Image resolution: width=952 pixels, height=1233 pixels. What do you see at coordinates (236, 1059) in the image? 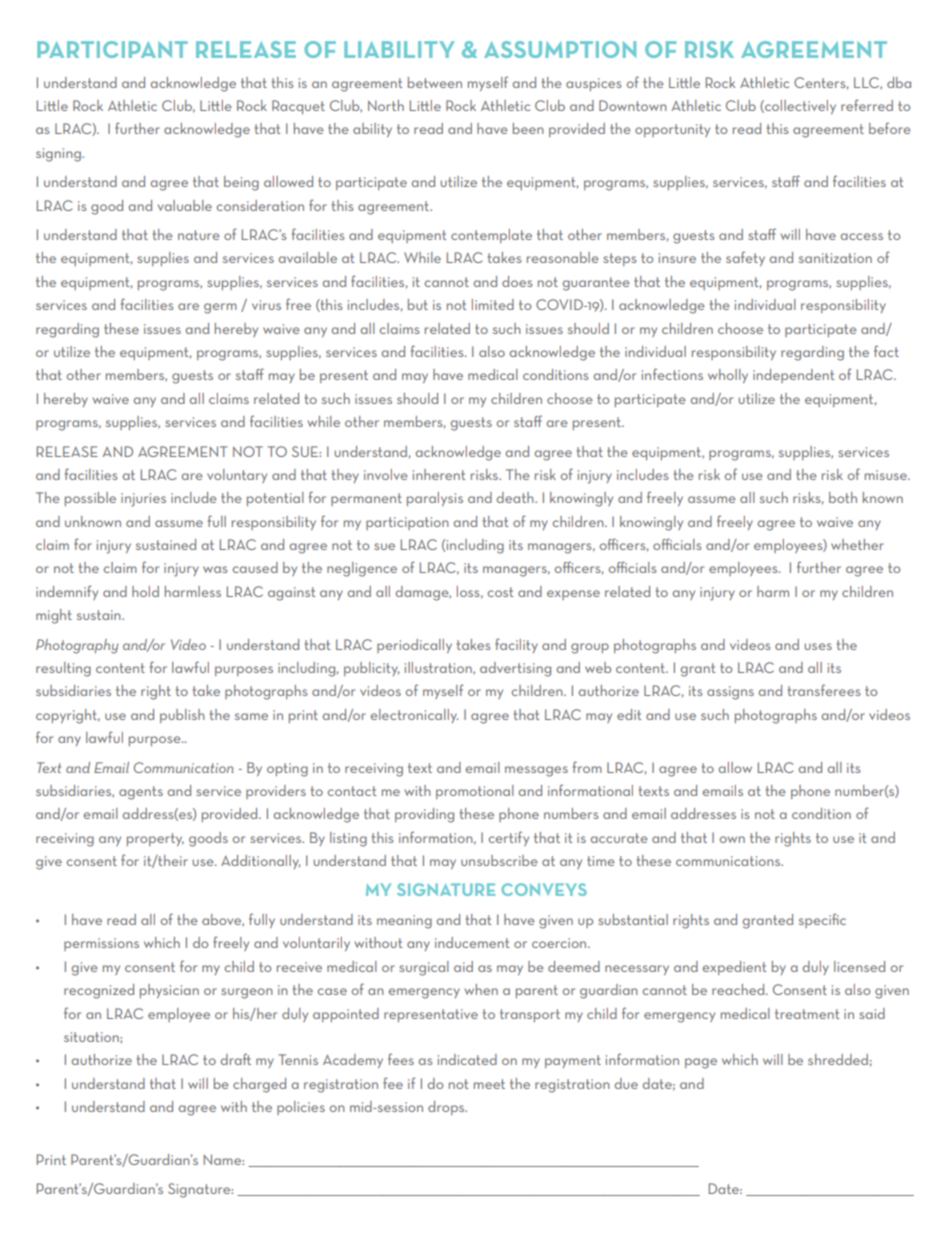
I see `draft` at bounding box center [236, 1059].
